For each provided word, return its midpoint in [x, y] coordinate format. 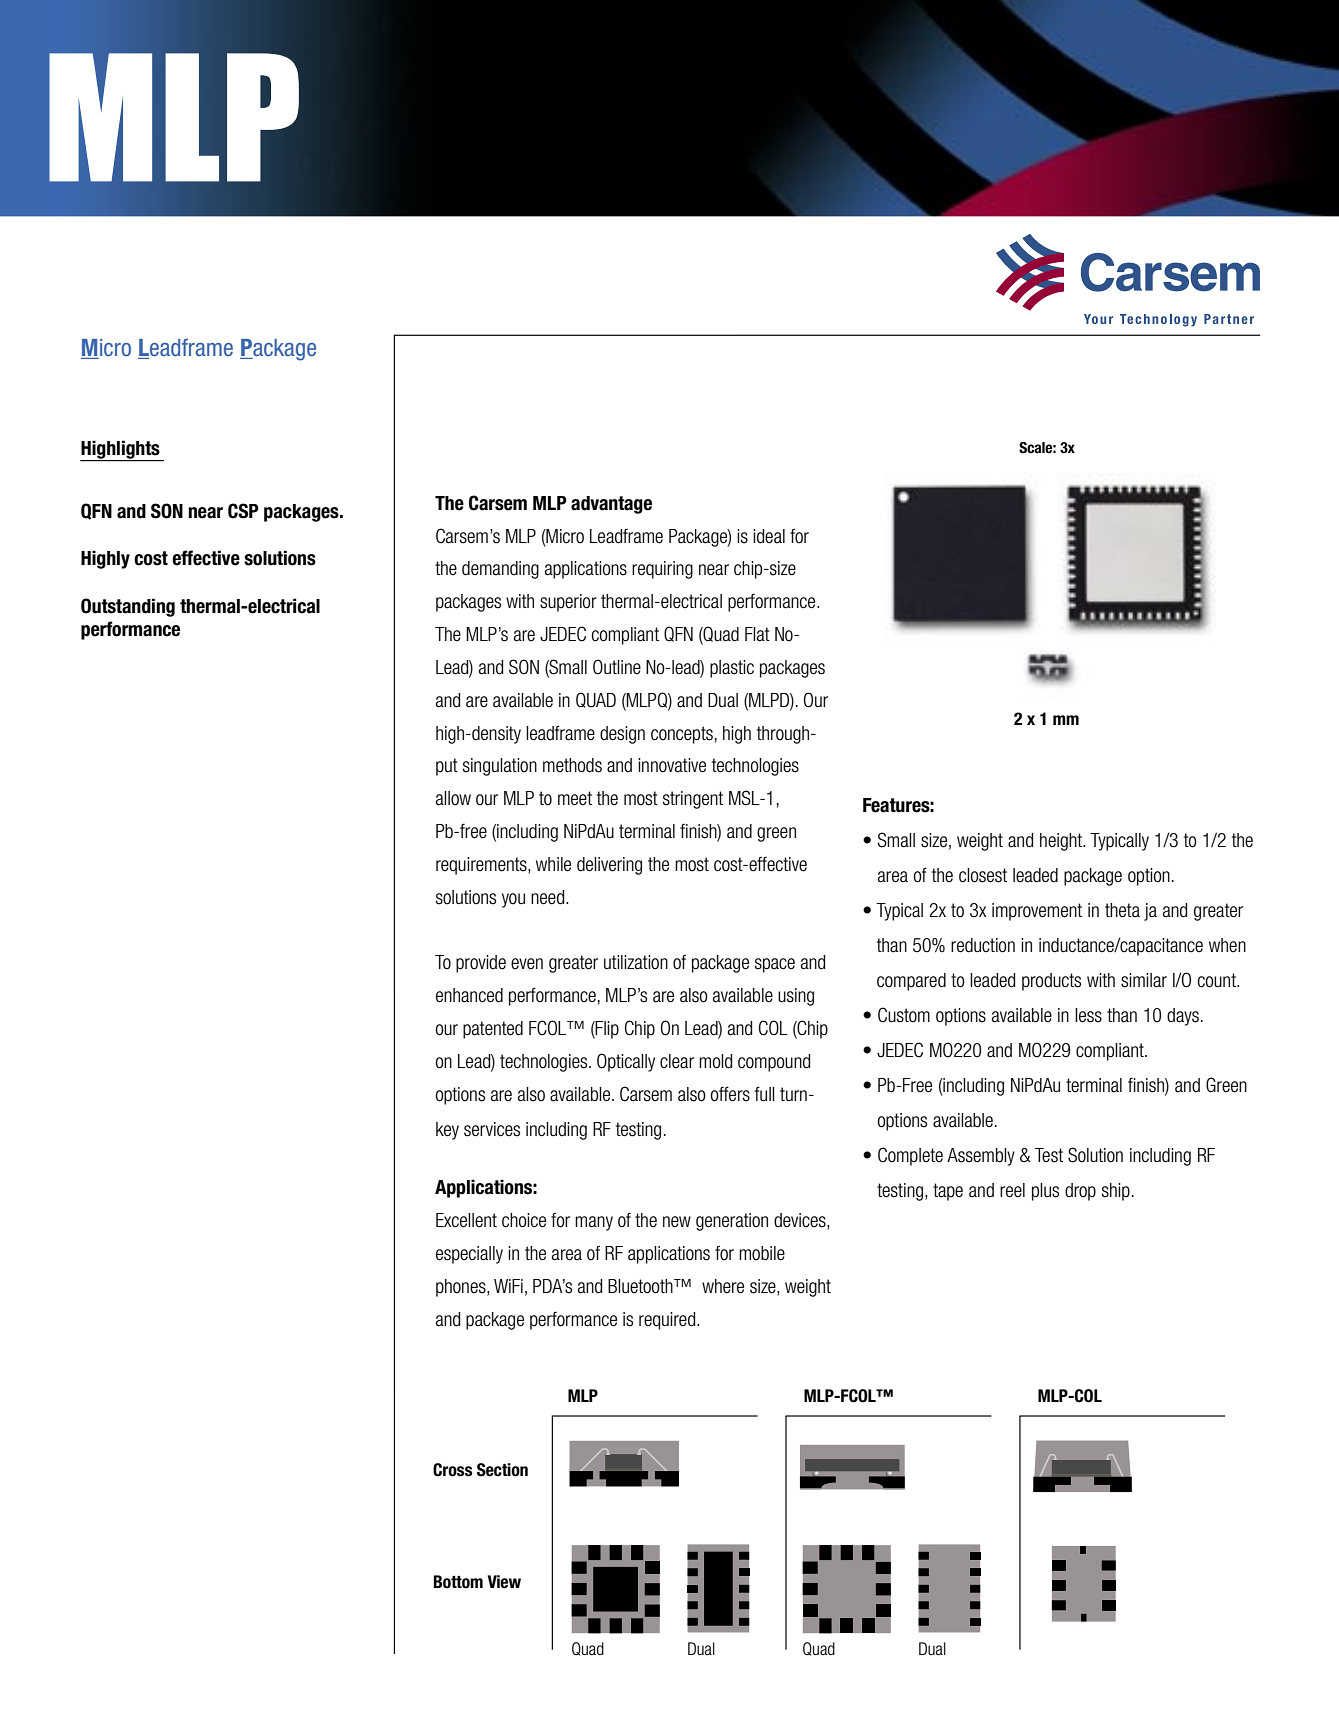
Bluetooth [641, 1286]
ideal [769, 536]
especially [469, 1255]
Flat [757, 634]
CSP [243, 511]
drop [1080, 1192]
